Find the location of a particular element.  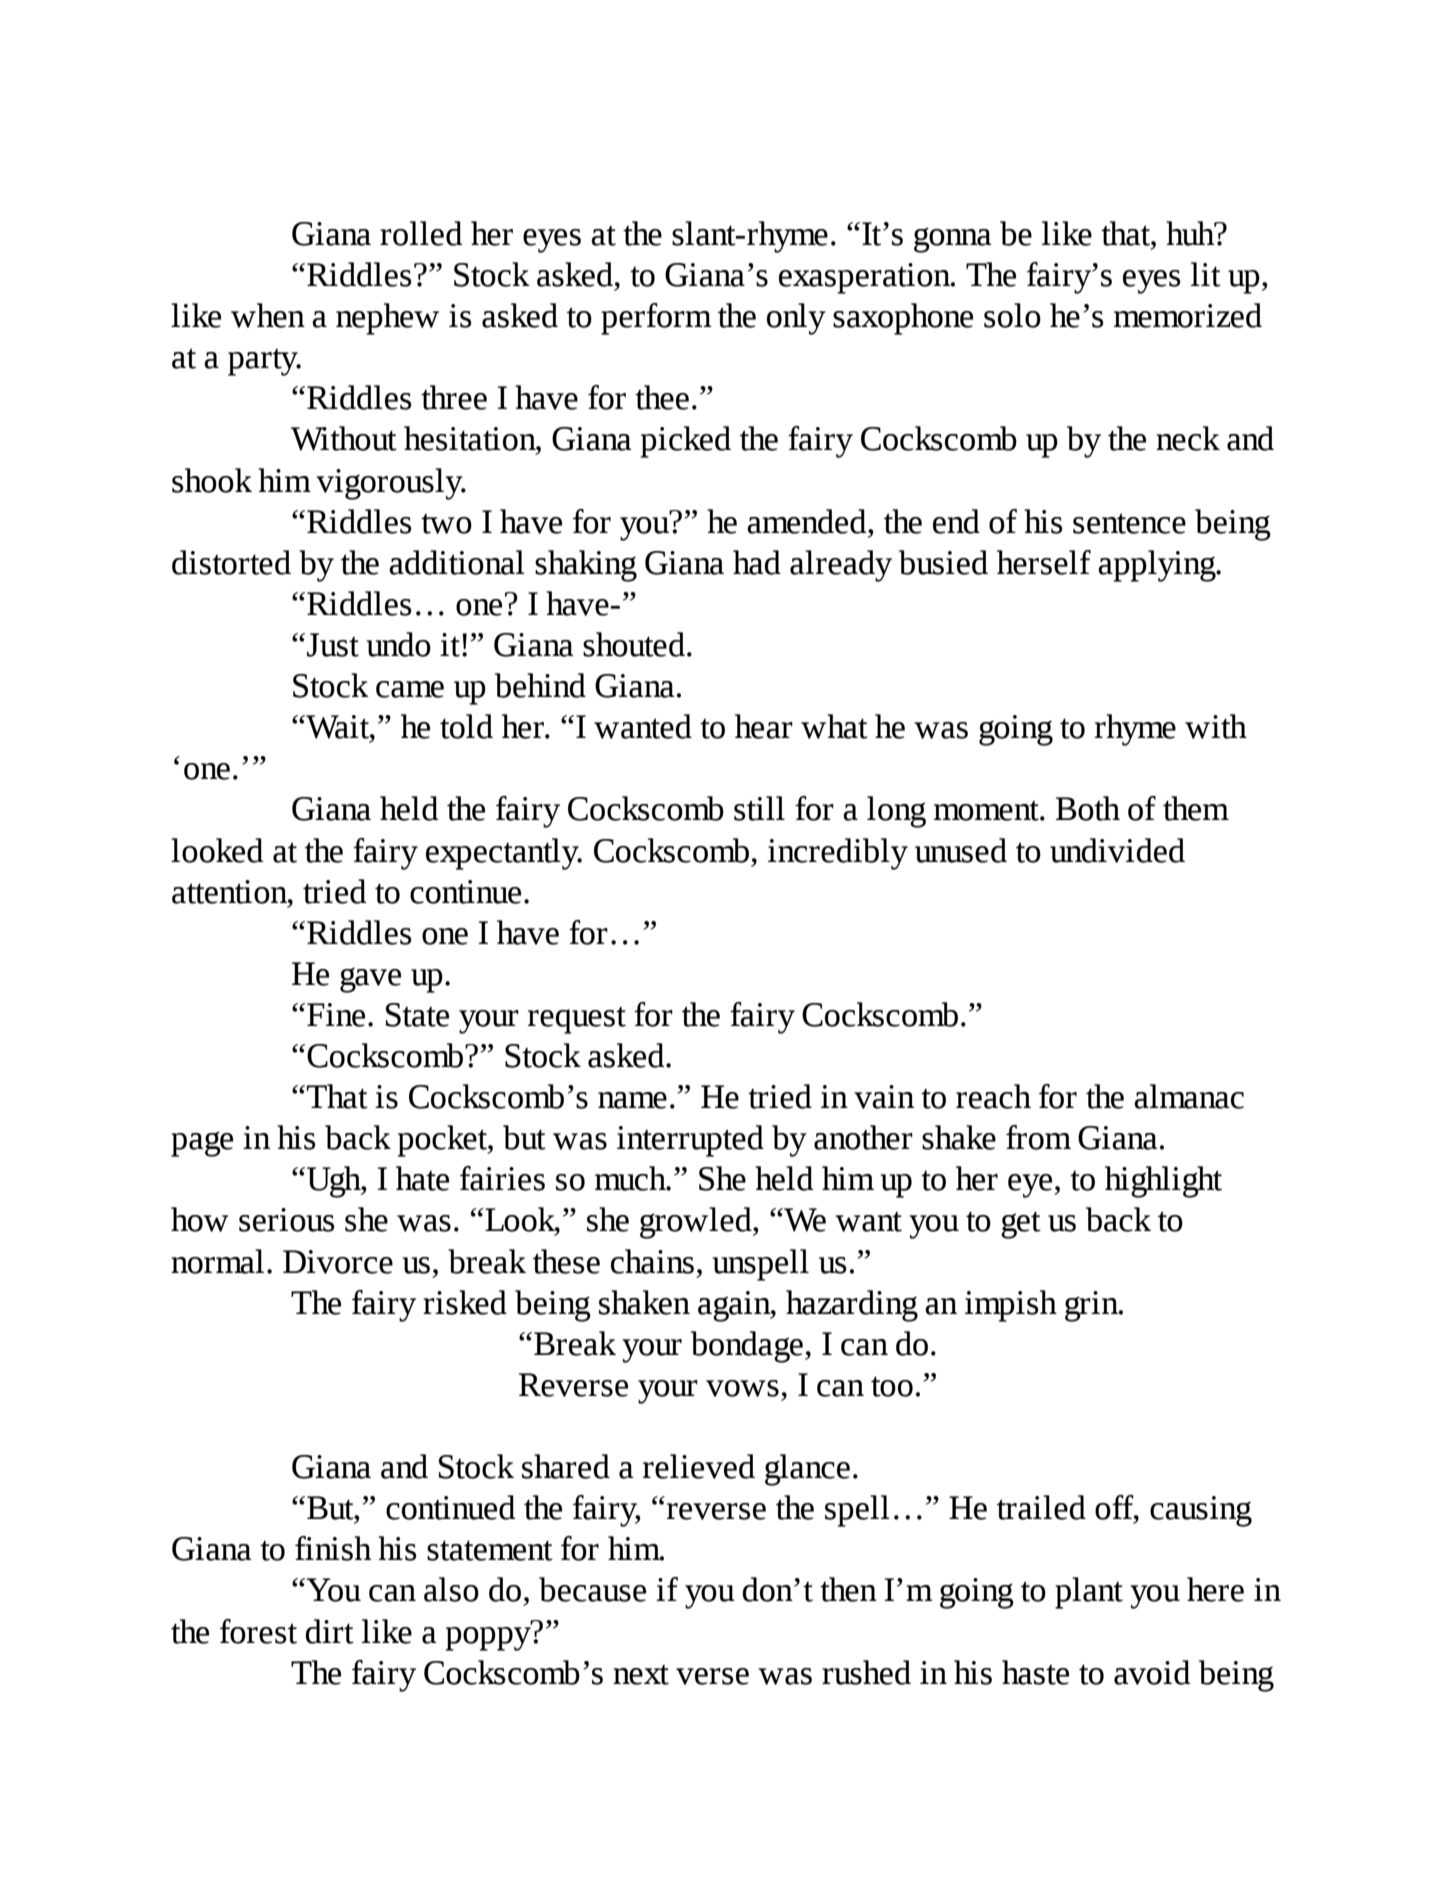

serious is located at coordinates (287, 1220).
